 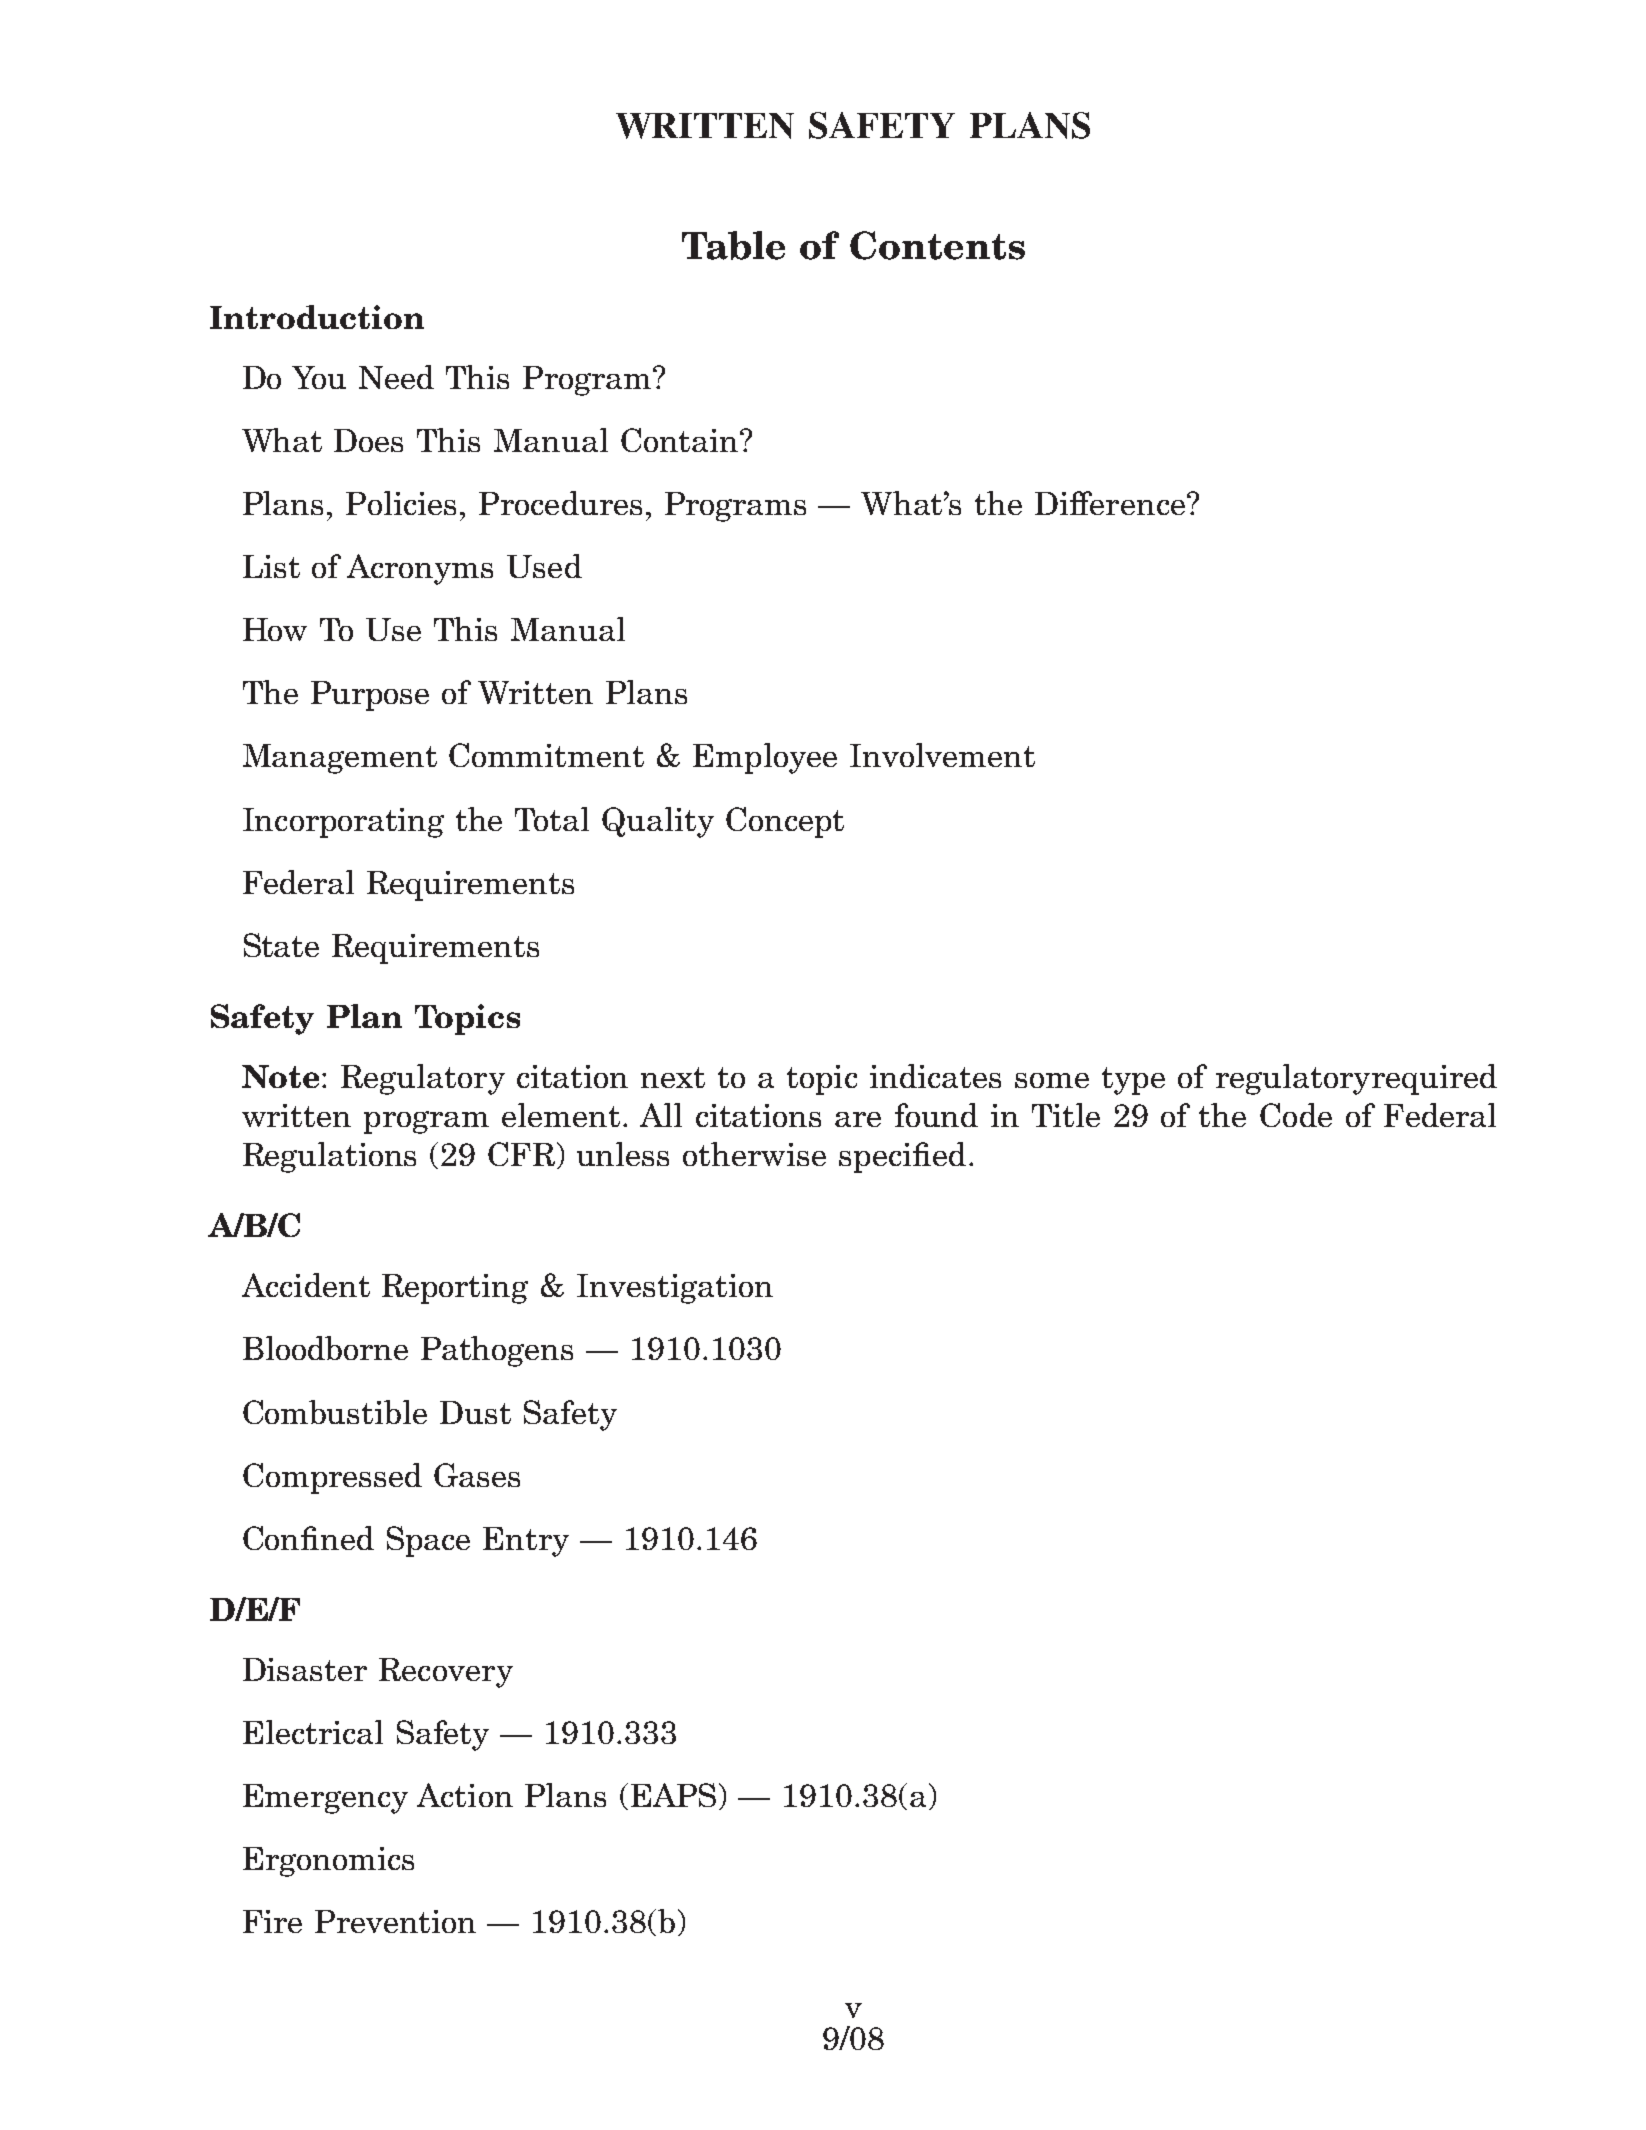 I want to click on Table, so click(x=733, y=245).
